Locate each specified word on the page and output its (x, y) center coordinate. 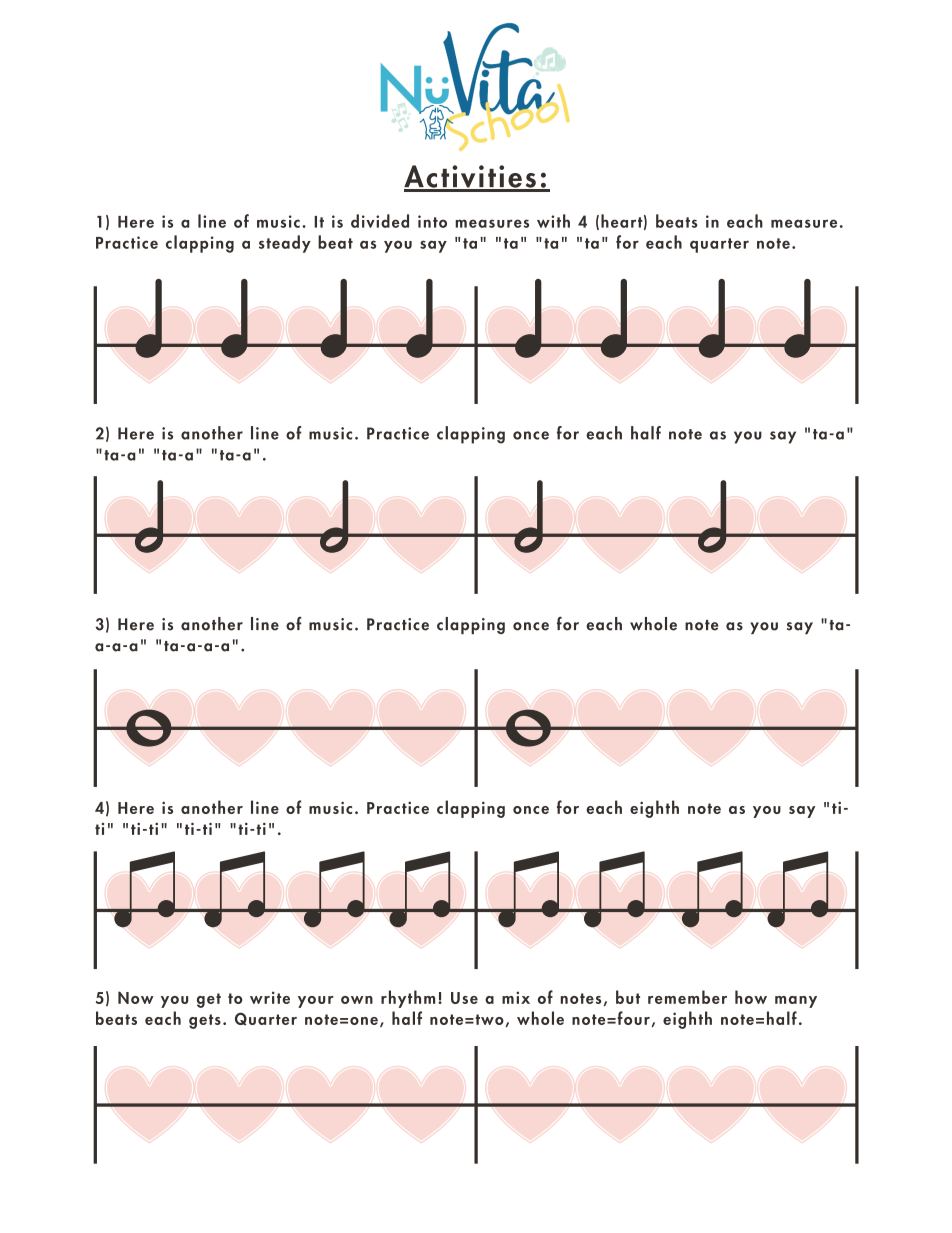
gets (205, 1021)
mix (516, 997)
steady (285, 244)
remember (687, 997)
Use (464, 998)
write (270, 997)
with (553, 221)
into (432, 221)
